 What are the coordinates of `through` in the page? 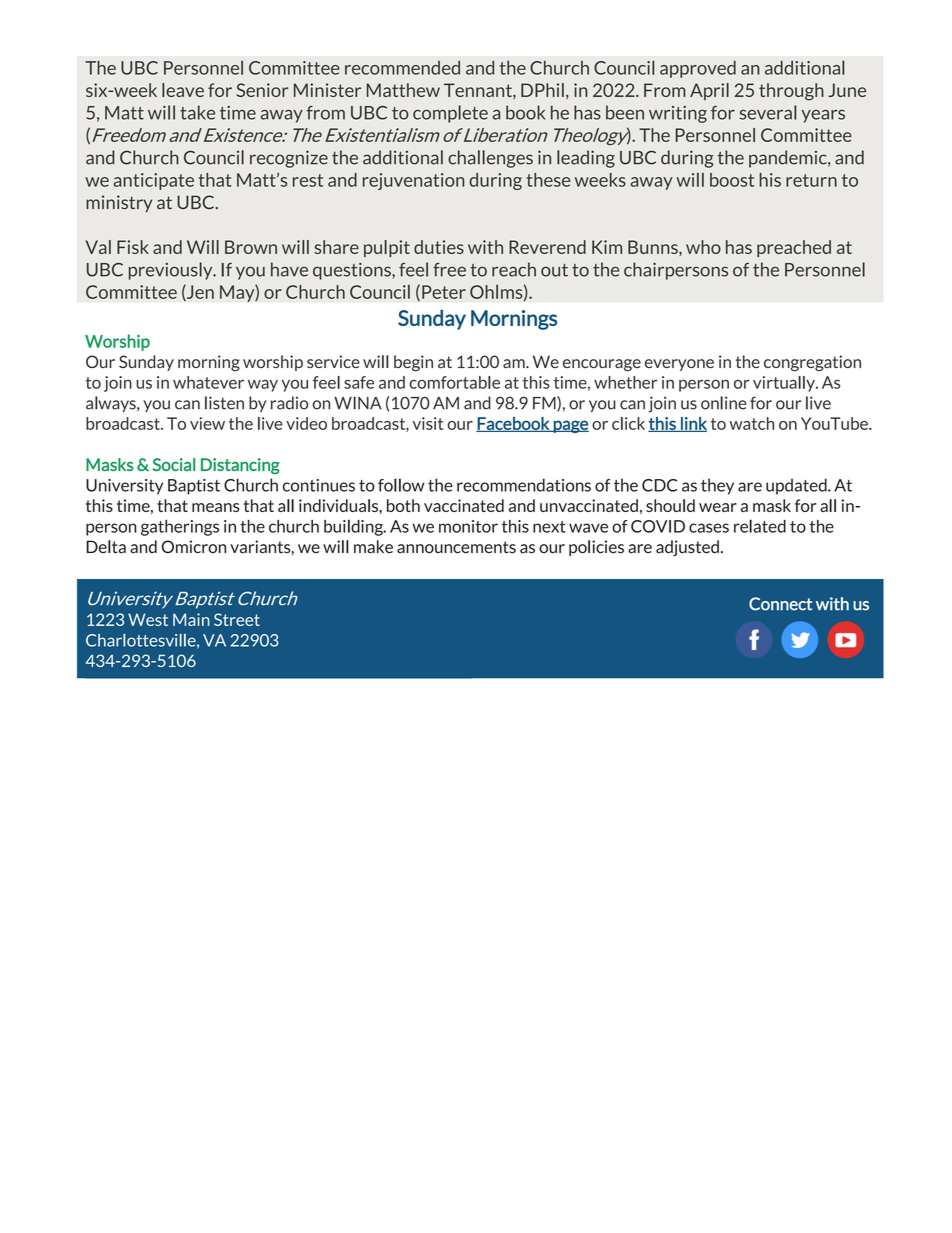 It's located at (791, 92).
